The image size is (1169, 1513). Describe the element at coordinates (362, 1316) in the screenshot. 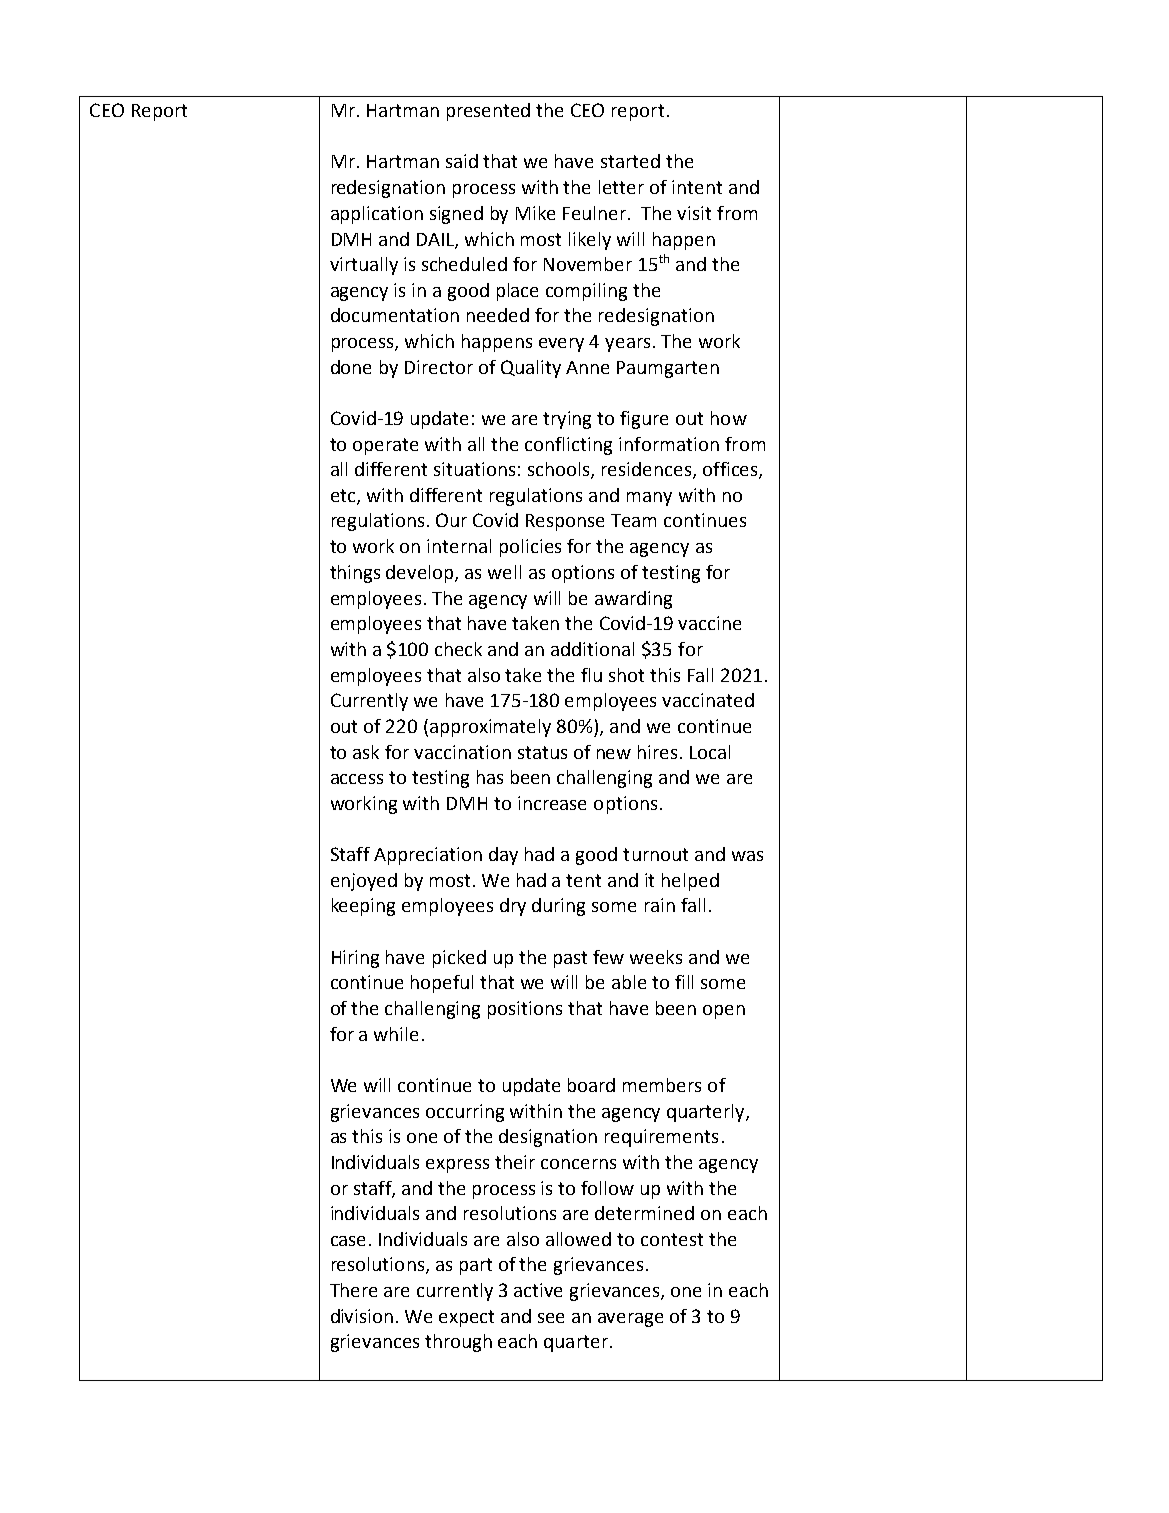

I see `division` at that location.
